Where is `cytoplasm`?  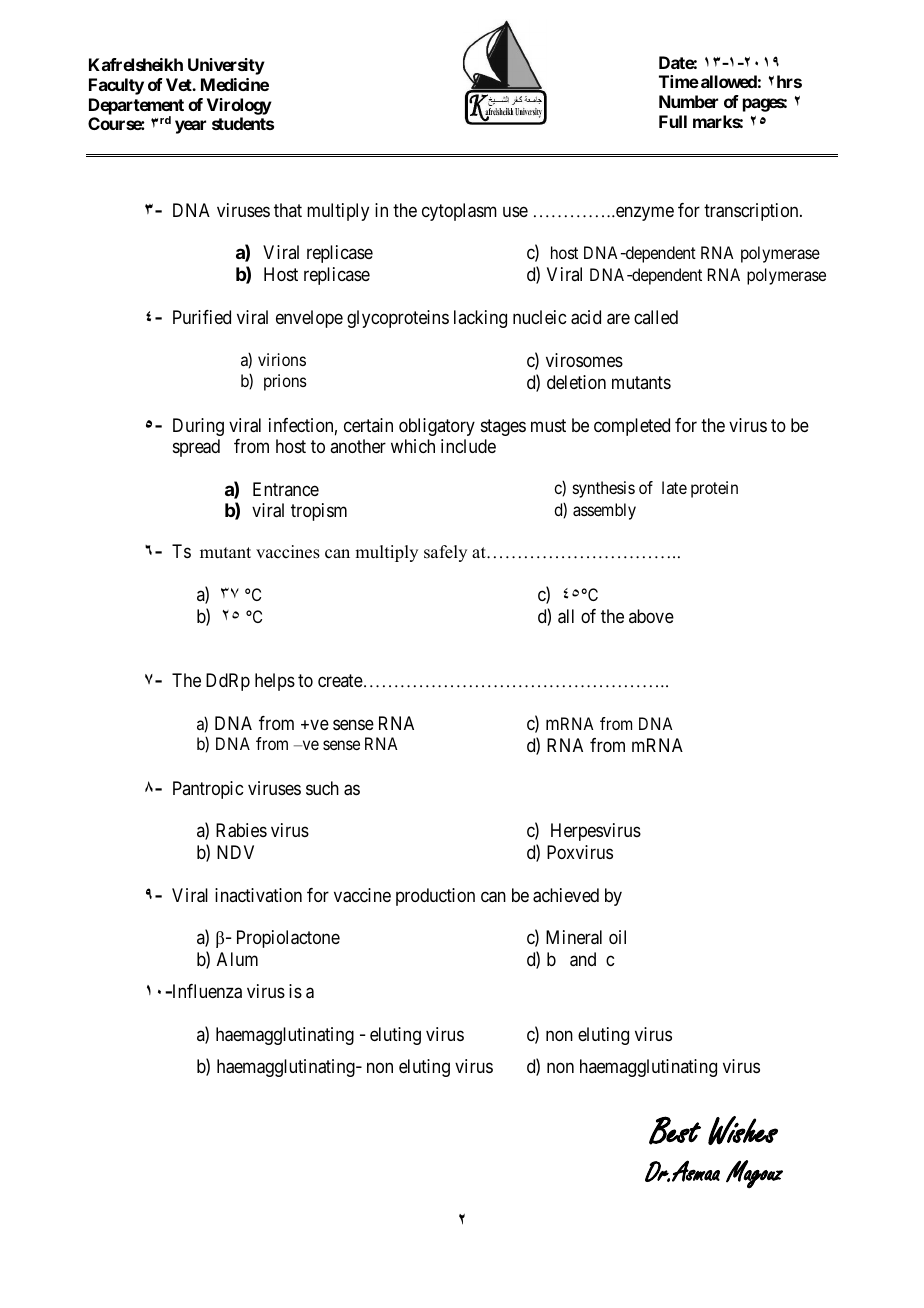
cytoplasm is located at coordinates (459, 212).
